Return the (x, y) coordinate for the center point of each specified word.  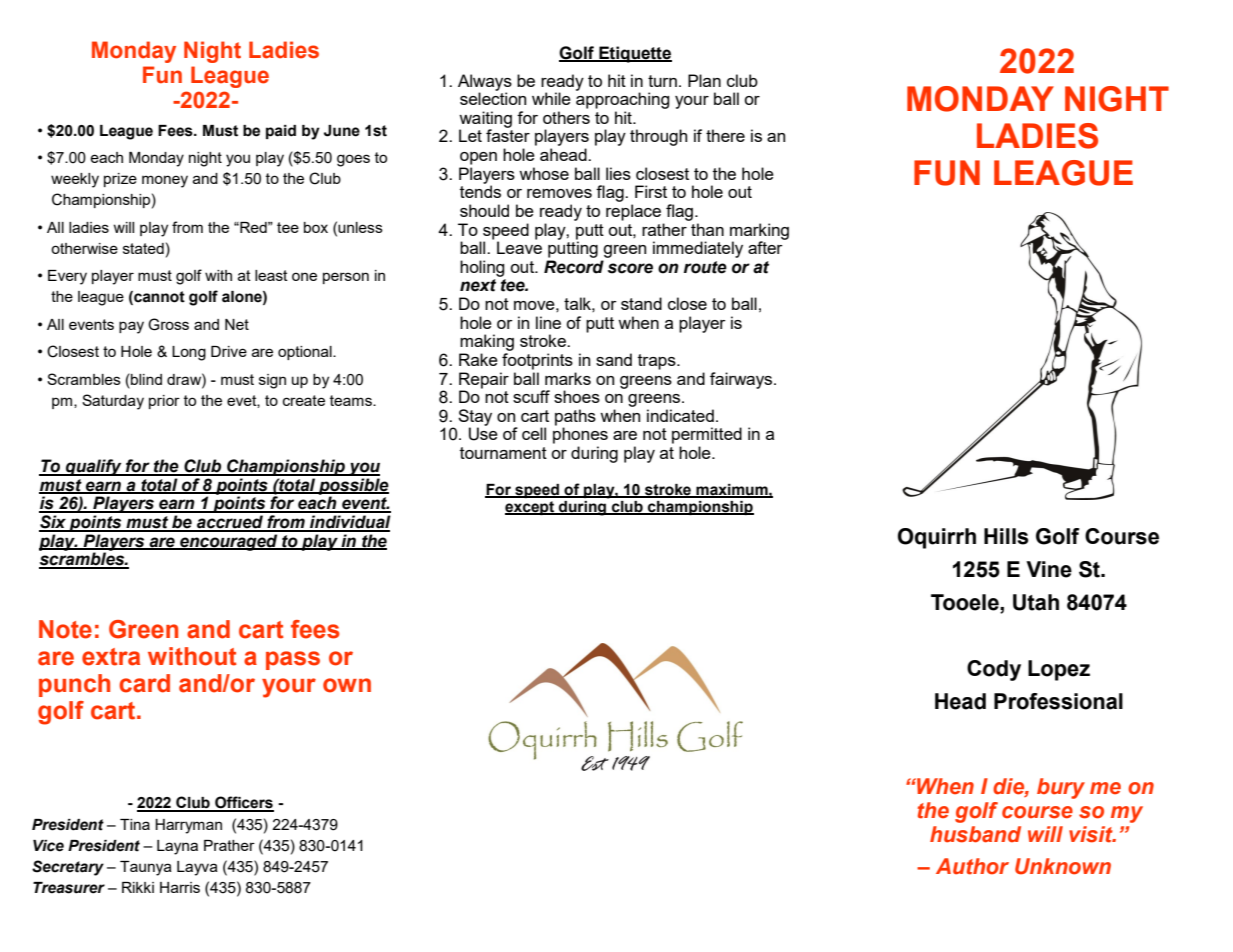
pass (293, 660)
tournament (503, 453)
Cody (994, 670)
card (144, 683)
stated (143, 248)
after (766, 246)
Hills (1006, 536)
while (551, 98)
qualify (94, 467)
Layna (177, 847)
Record (574, 267)
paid (281, 132)
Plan (704, 80)
